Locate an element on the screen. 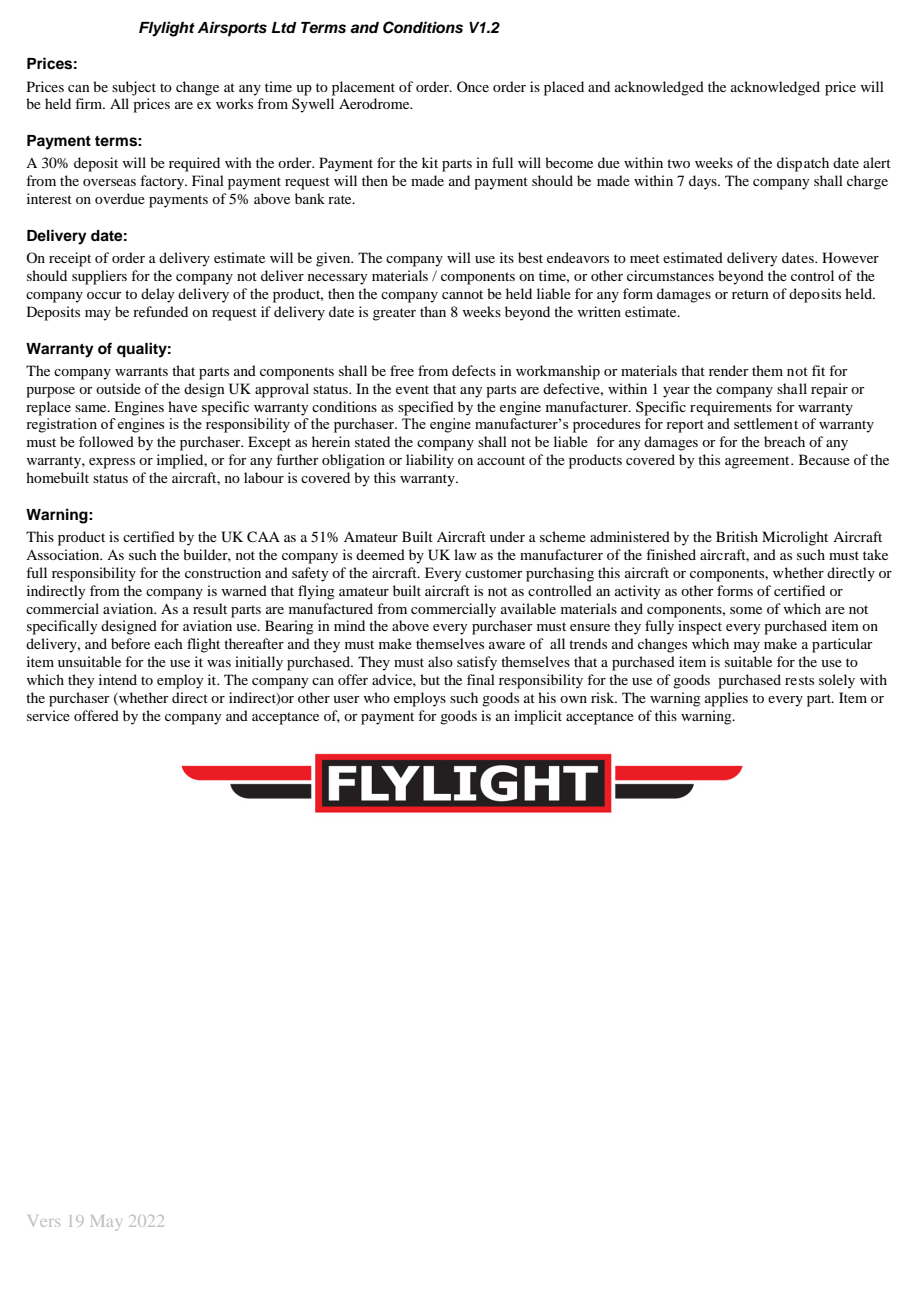 This screenshot has height=1308, width=924. subject is located at coordinates (134, 88).
